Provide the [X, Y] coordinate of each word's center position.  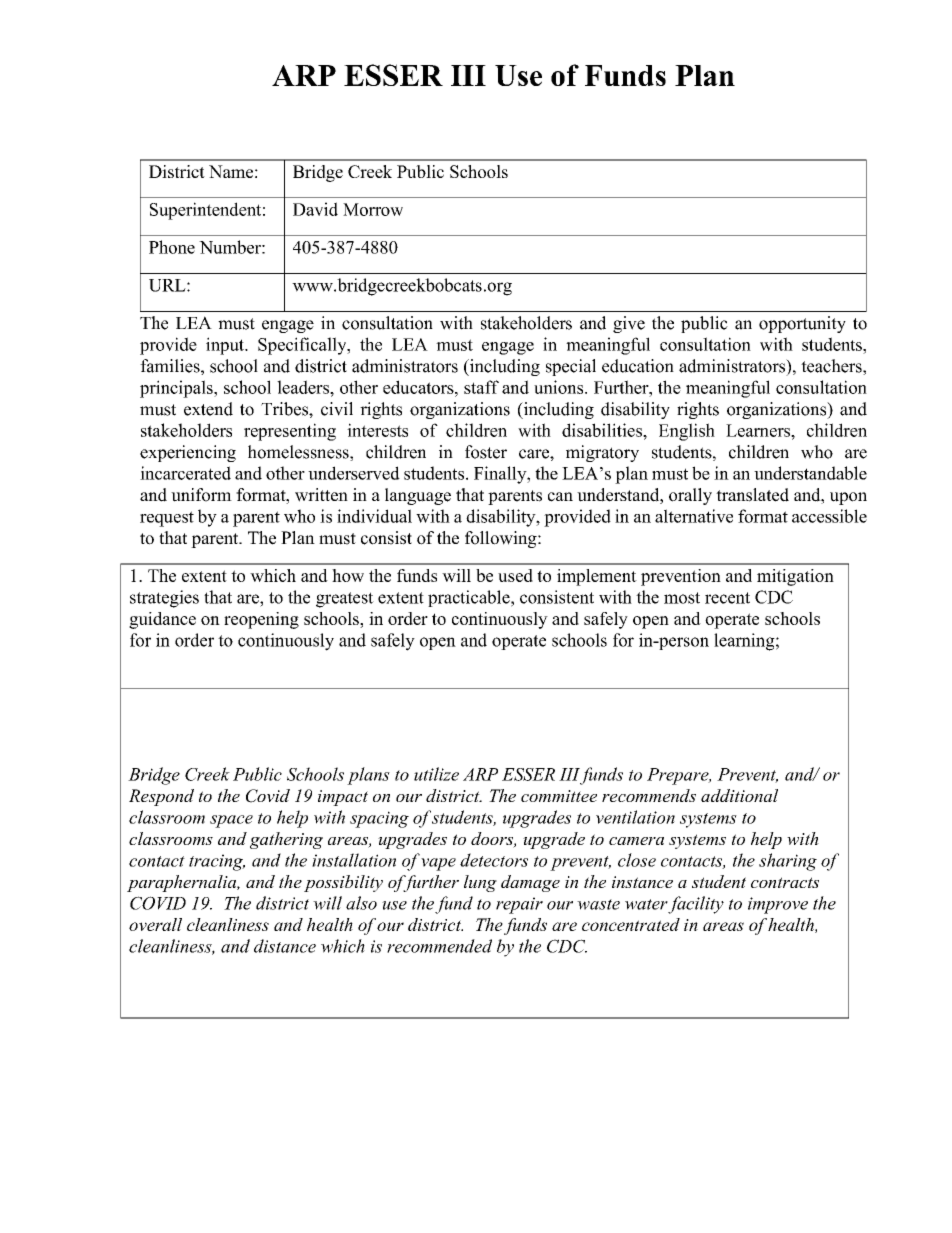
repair [519, 905]
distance [285, 946]
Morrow [373, 209]
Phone [172, 247]
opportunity [802, 324]
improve [778, 905]
